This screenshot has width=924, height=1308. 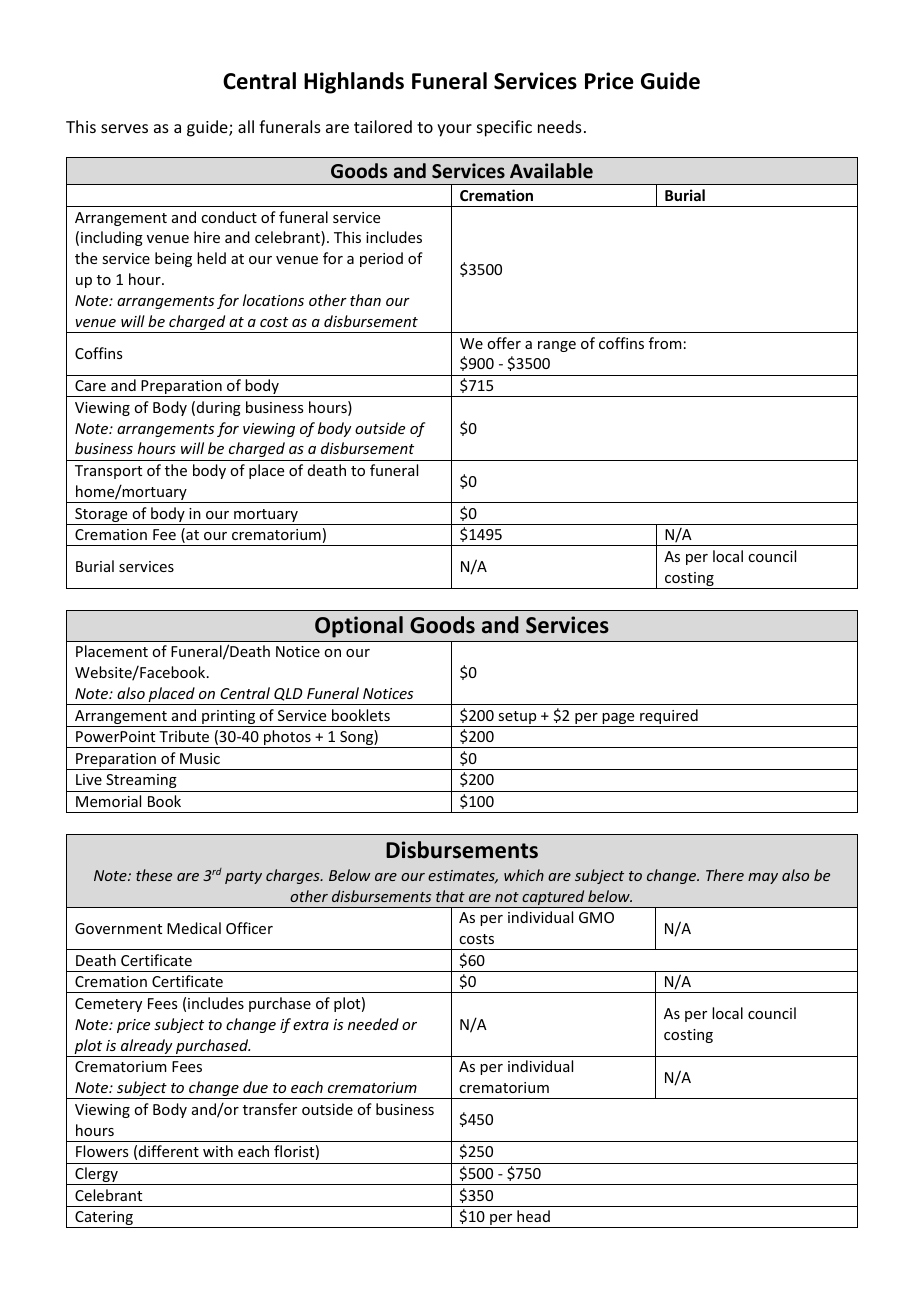 I want to click on from, so click(x=665, y=343).
